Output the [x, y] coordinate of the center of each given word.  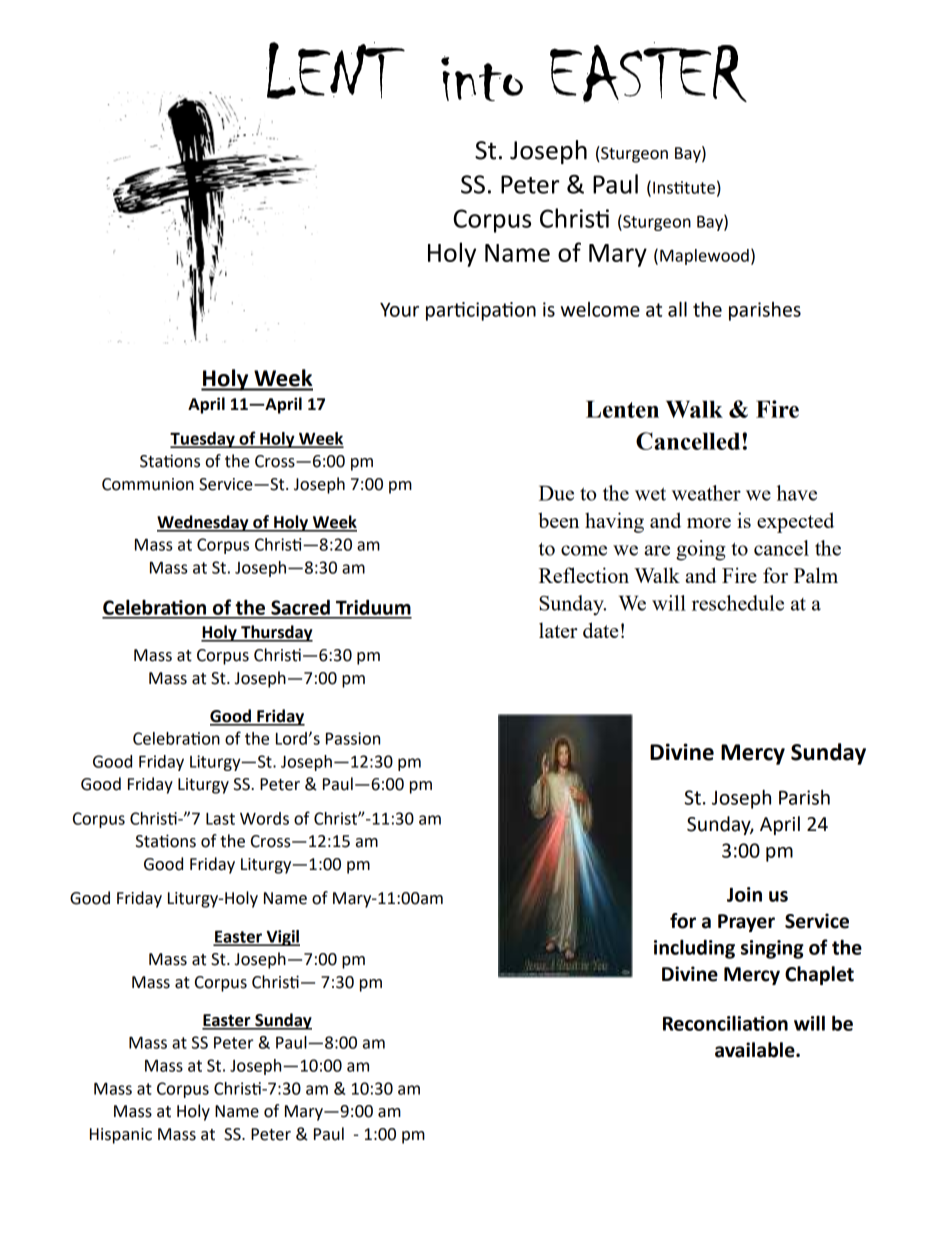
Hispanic [121, 1136]
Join [744, 894]
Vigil [282, 938]
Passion [353, 738]
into [482, 78]
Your [399, 310]
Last [220, 819]
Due [556, 493]
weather [706, 493]
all [677, 309]
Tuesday [203, 440]
